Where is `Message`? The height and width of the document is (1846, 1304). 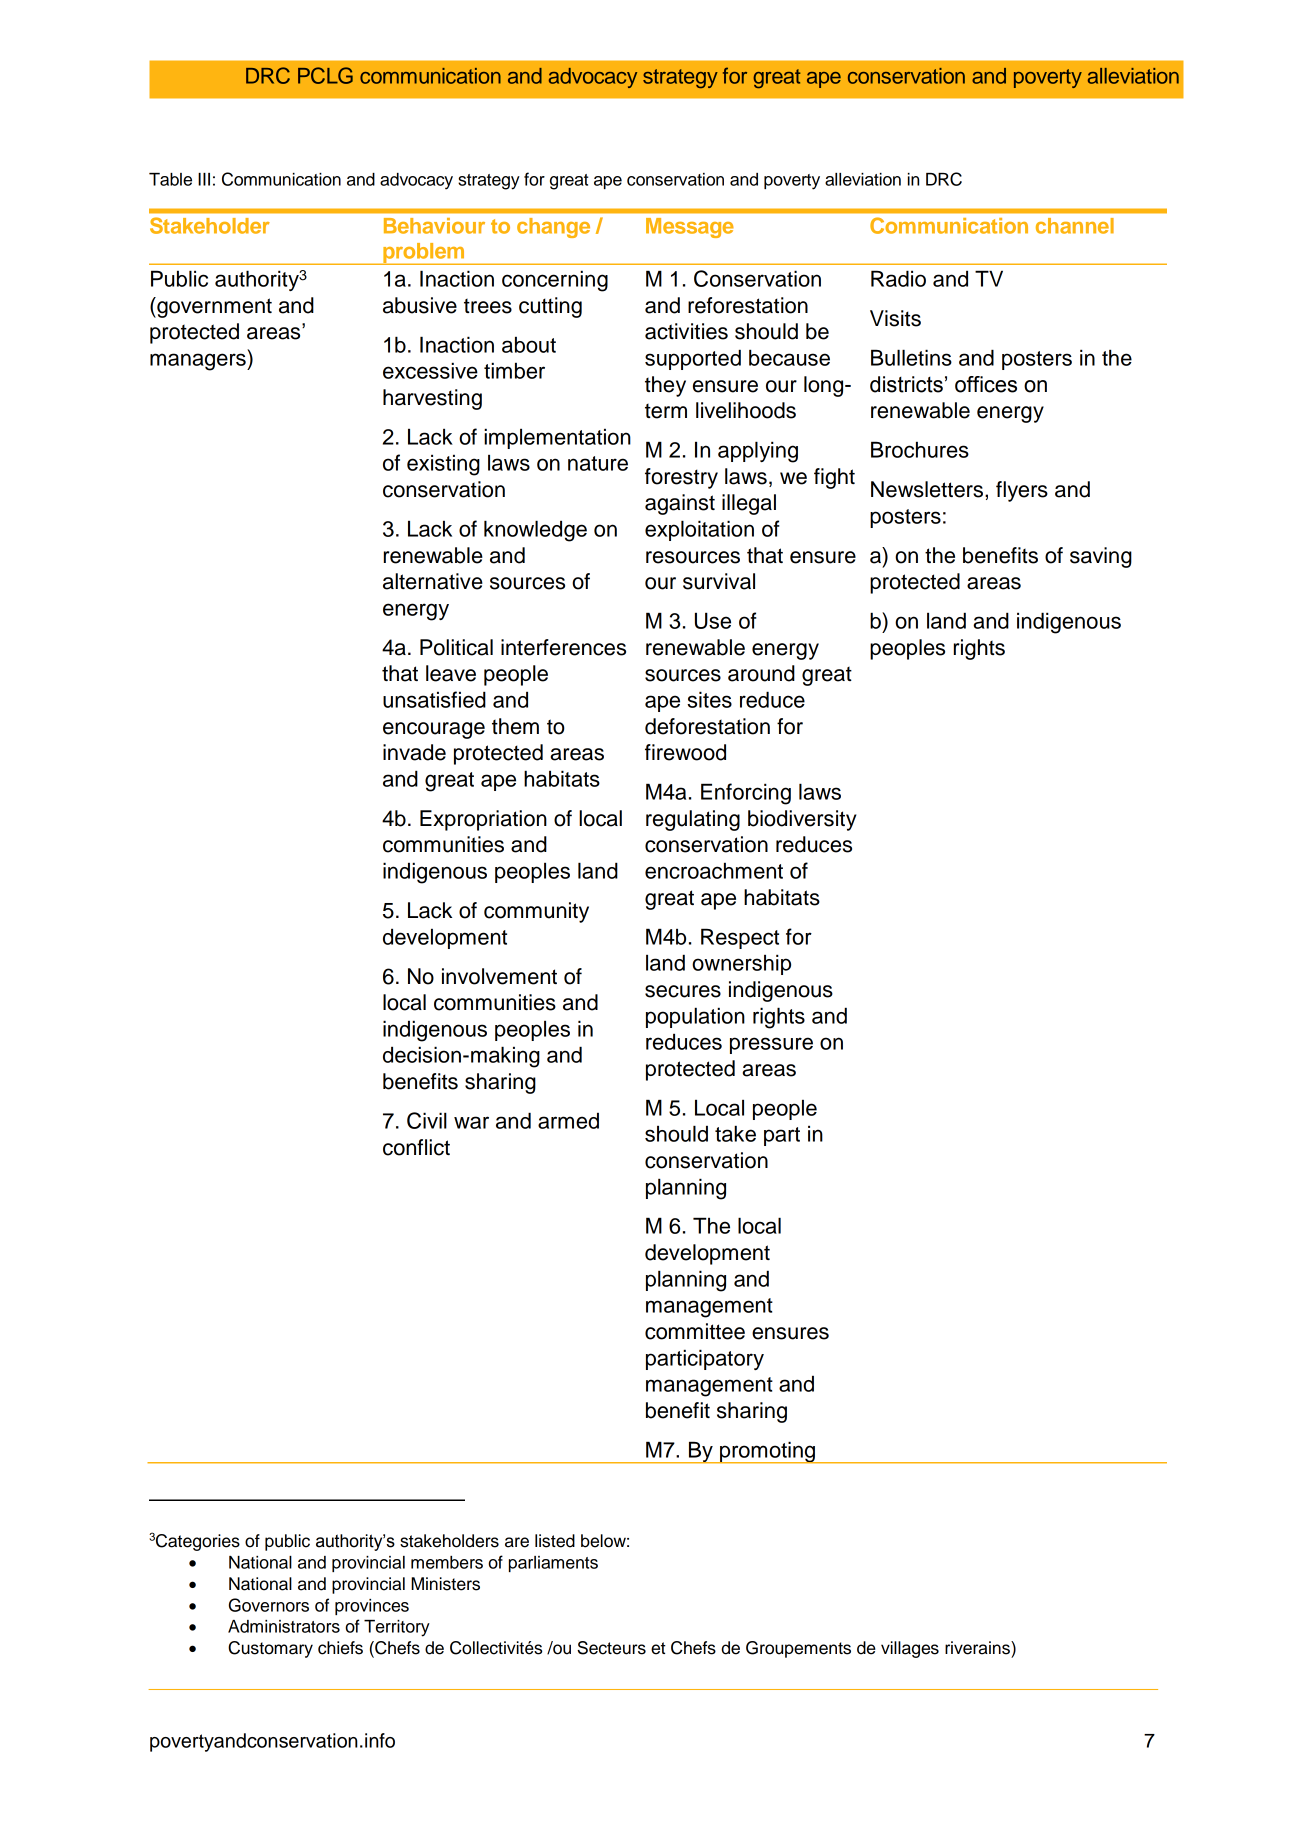
Message is located at coordinates (690, 228).
